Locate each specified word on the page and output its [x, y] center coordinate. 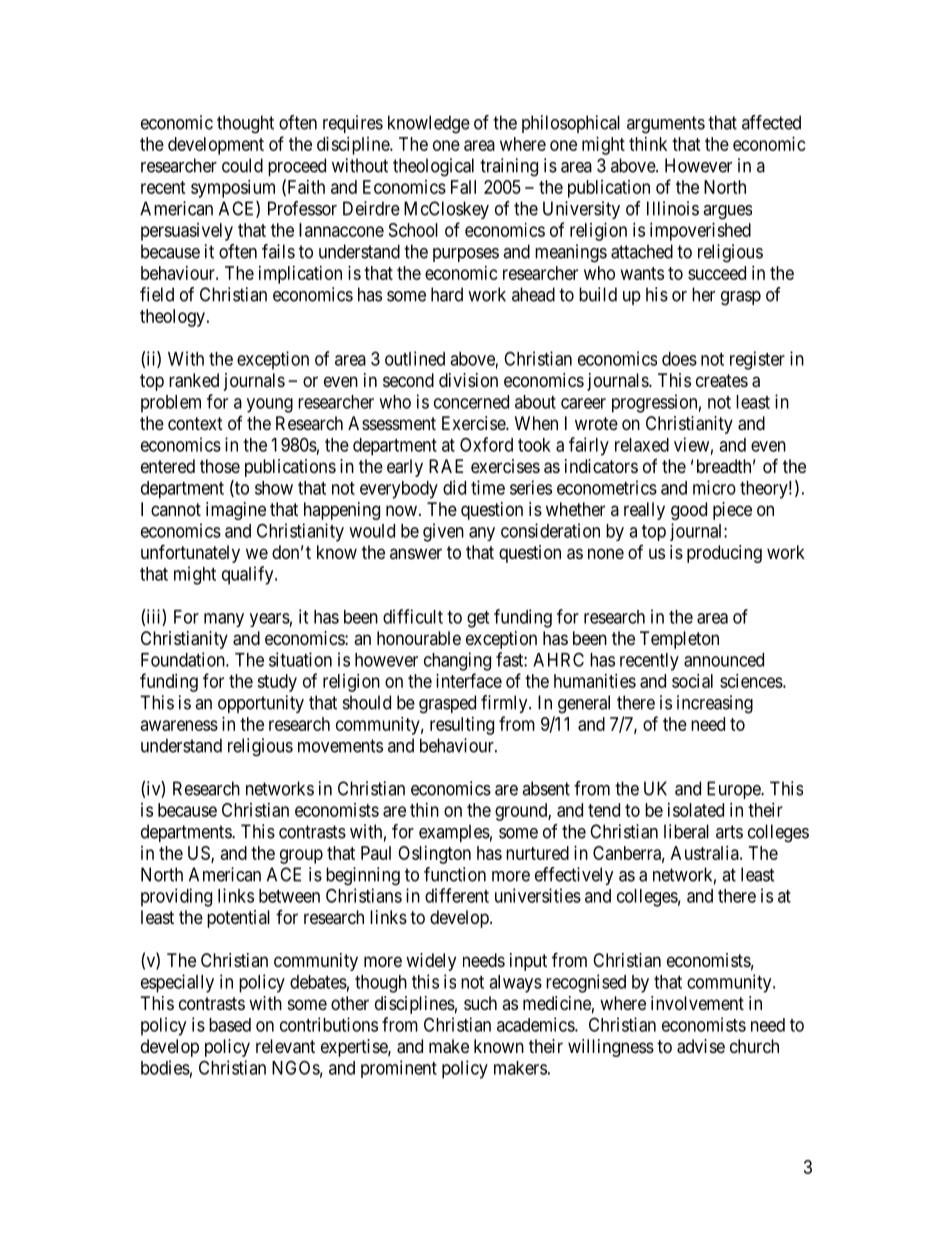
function [455, 874]
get [478, 619]
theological [433, 167]
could [242, 165]
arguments [666, 125]
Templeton [679, 640]
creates [722, 380]
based [230, 1025]
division [468, 380]
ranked [194, 380]
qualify [249, 575]
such [480, 1003]
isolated [696, 810]
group [301, 856]
